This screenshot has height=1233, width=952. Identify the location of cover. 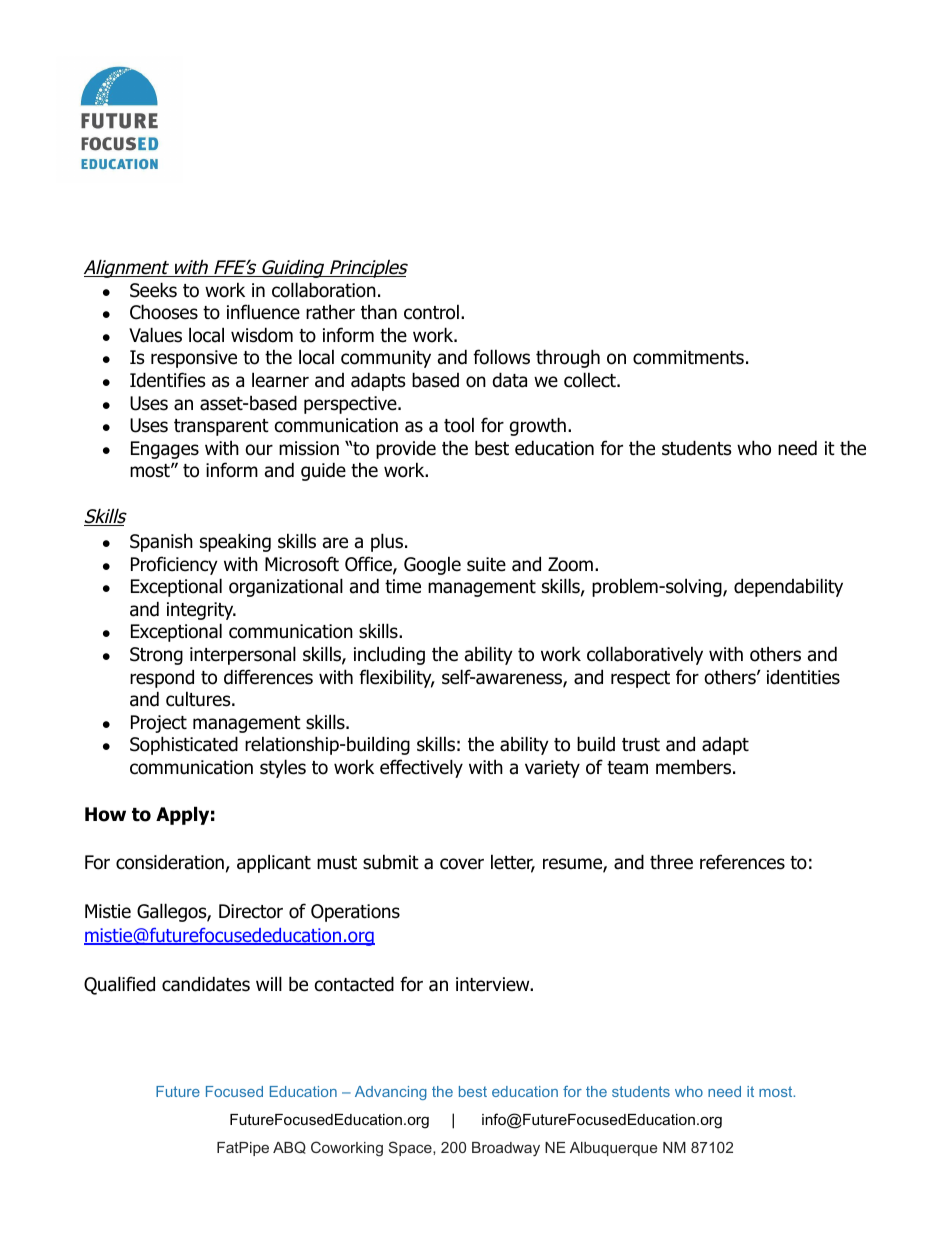
(462, 864).
